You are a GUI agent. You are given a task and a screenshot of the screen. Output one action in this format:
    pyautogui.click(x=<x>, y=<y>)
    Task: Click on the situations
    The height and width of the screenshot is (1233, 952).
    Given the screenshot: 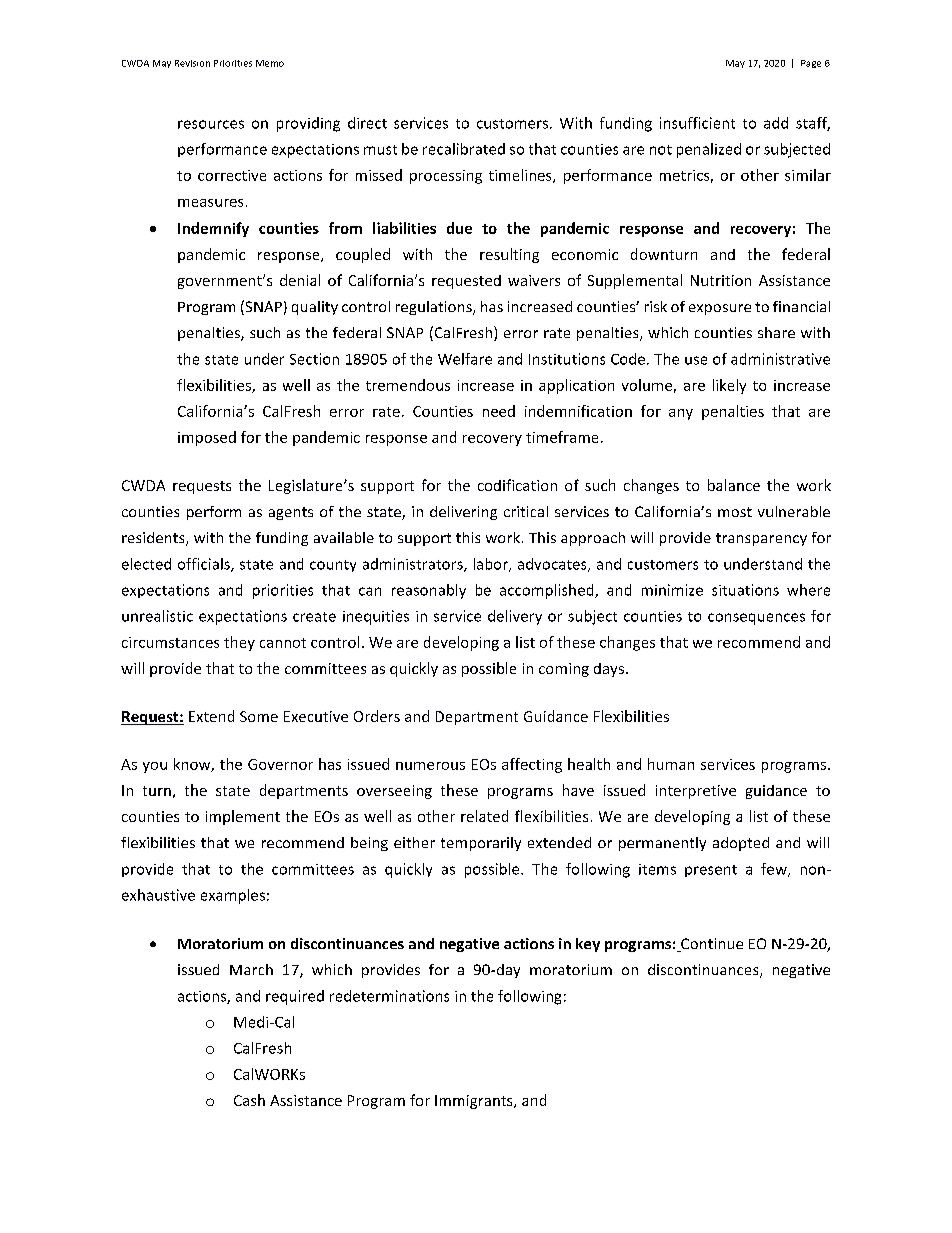 What is the action you would take?
    pyautogui.click(x=745, y=590)
